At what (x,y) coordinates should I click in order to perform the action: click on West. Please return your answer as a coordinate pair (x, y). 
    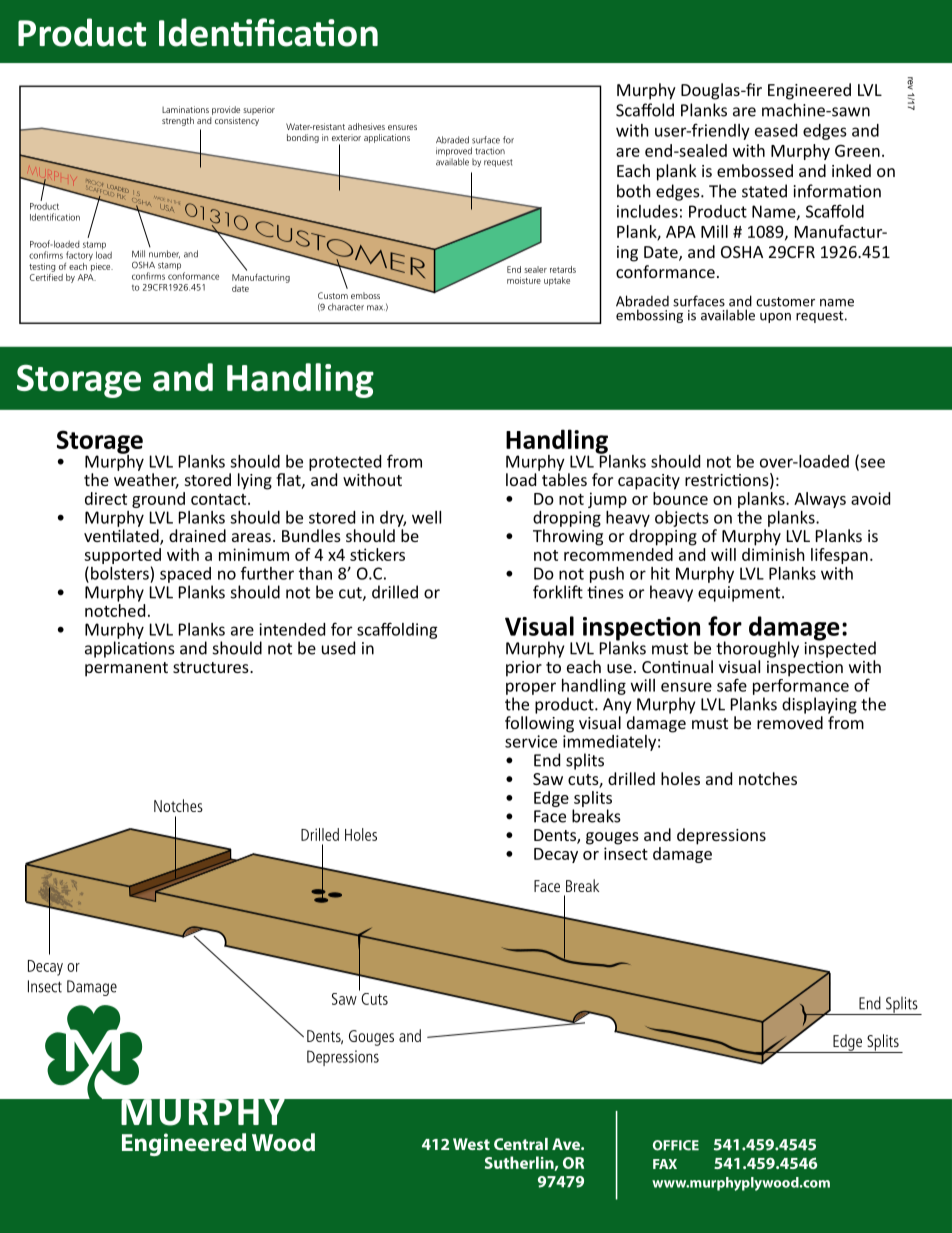
    Looking at the image, I should click on (471, 1144).
